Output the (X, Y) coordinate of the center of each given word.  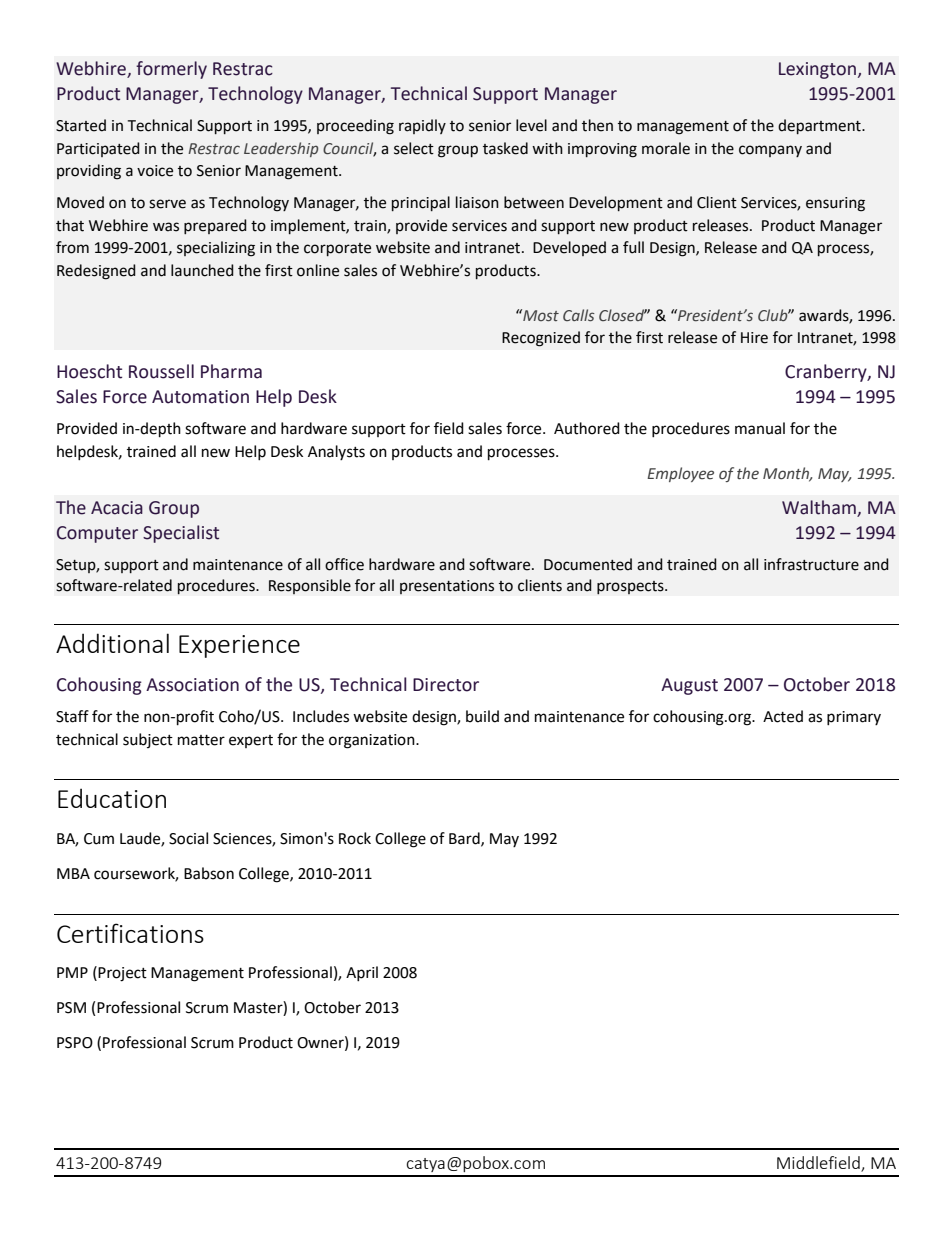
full (633, 247)
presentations (447, 587)
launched (202, 270)
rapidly (422, 126)
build (482, 716)
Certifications (130, 933)
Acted (783, 716)
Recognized (541, 339)
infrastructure (811, 564)
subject (148, 740)
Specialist (181, 534)
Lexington (817, 70)
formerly (171, 70)
